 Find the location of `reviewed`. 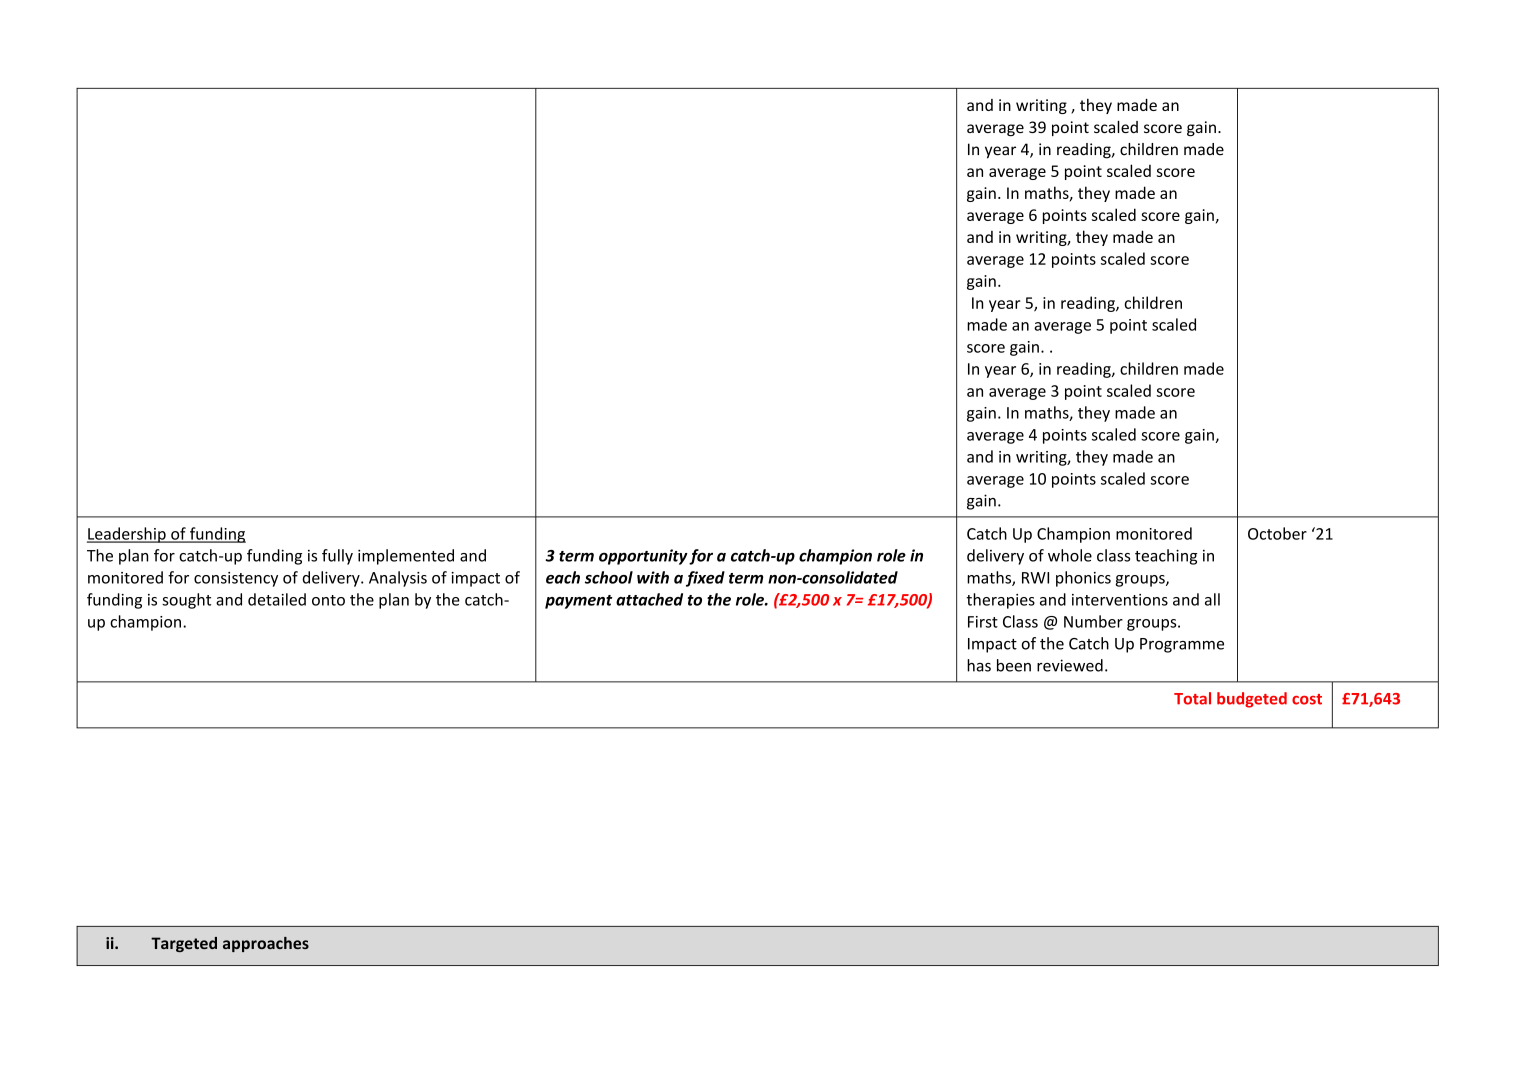

reviewed is located at coordinates (1070, 665).
